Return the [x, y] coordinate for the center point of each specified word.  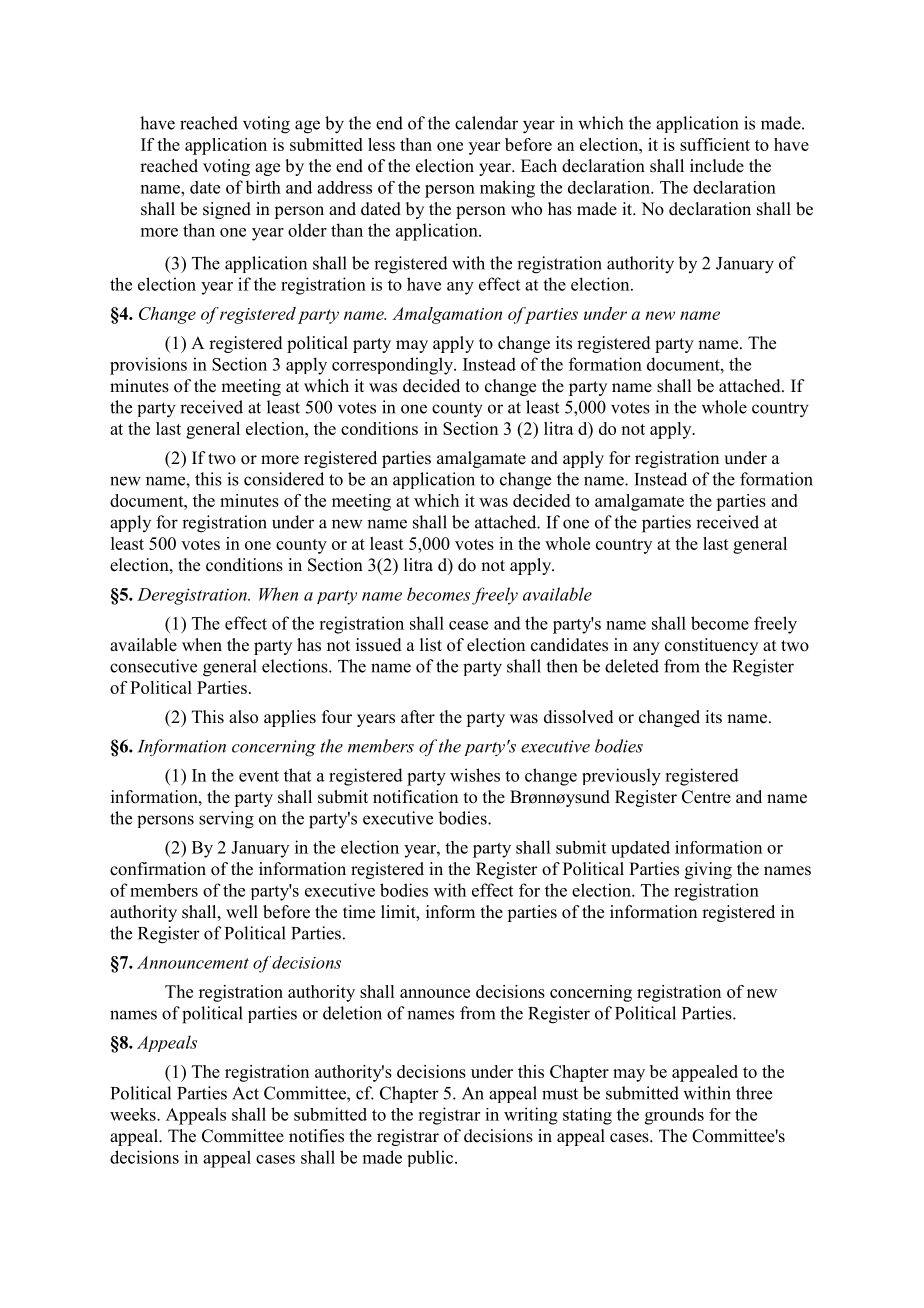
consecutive [153, 666]
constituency [711, 646]
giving [708, 870]
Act [245, 1093]
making [507, 189]
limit [399, 911]
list [431, 645]
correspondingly [393, 366]
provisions [148, 366]
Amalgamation [447, 315]
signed [227, 210]
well [242, 912]
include [717, 166]
